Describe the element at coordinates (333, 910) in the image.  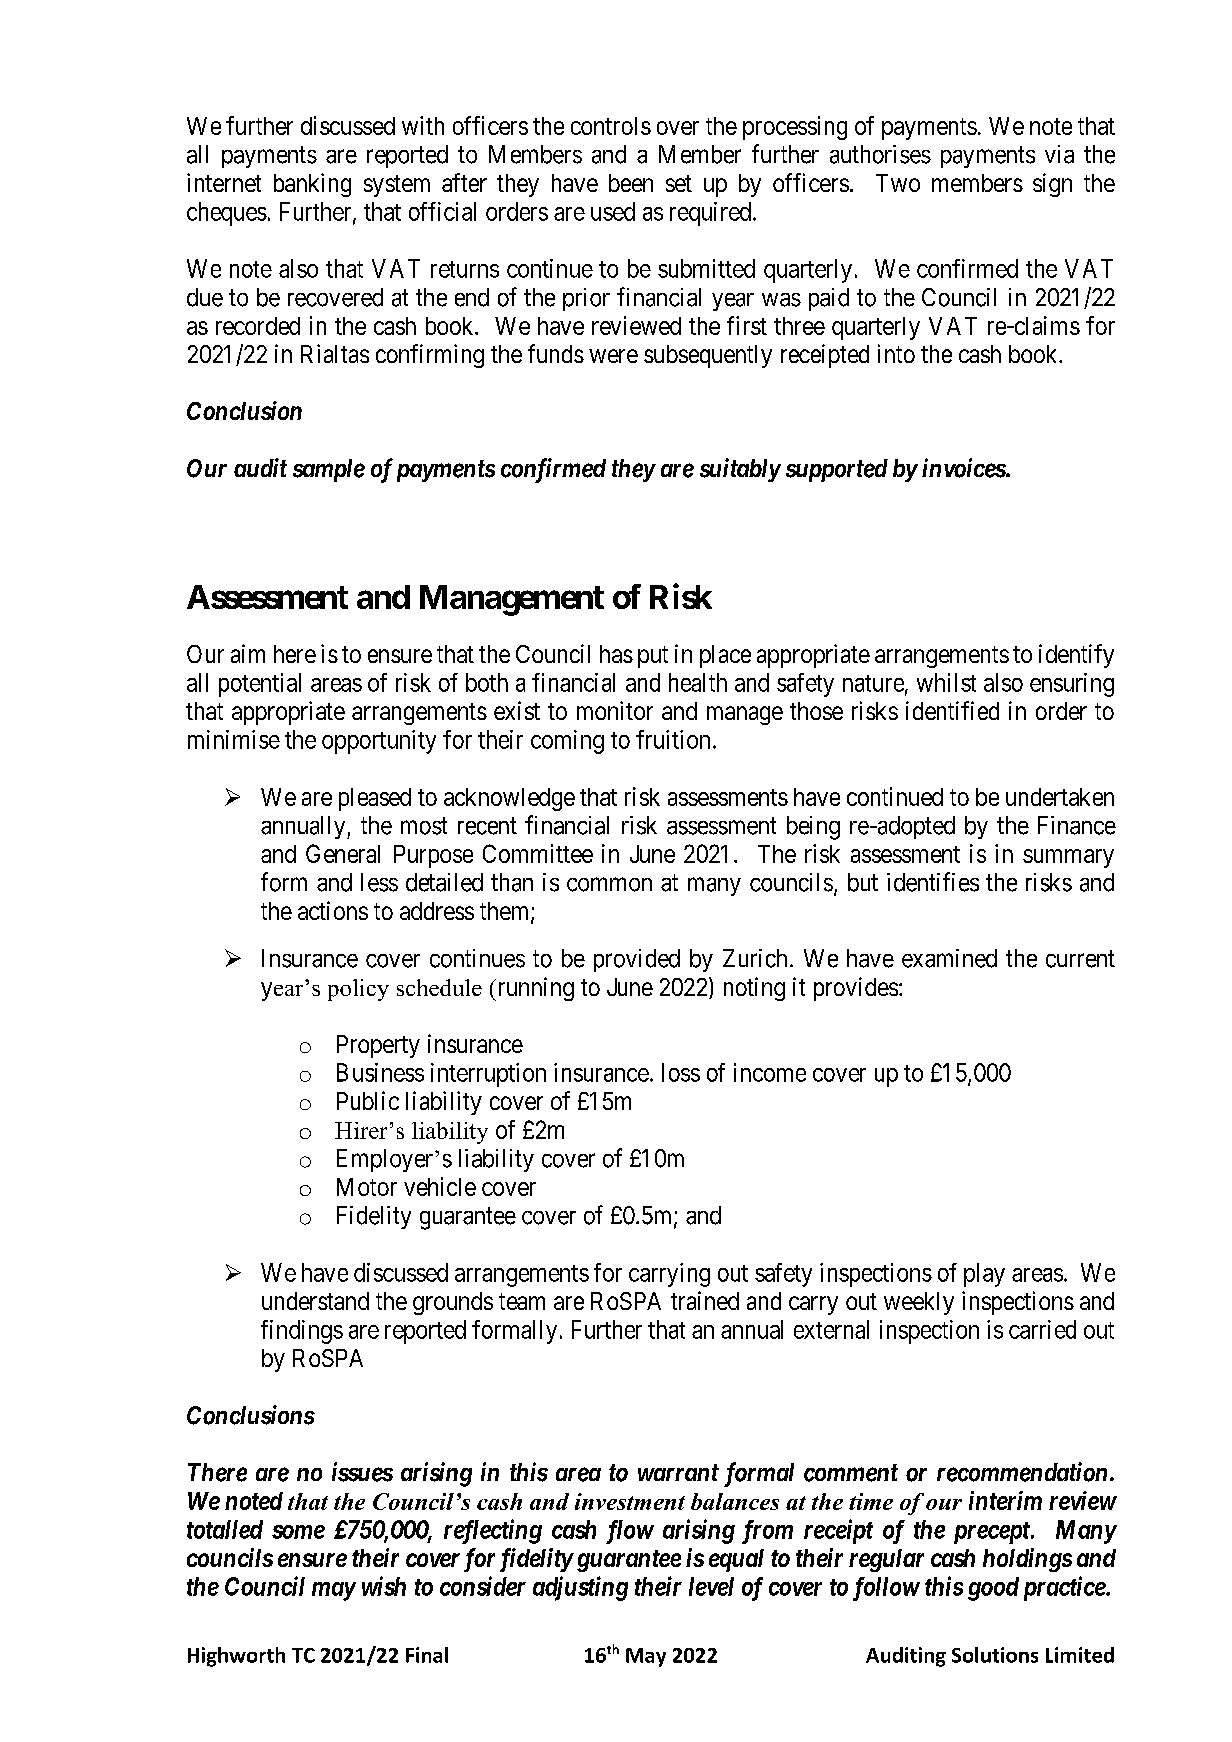
I see `actions` at that location.
